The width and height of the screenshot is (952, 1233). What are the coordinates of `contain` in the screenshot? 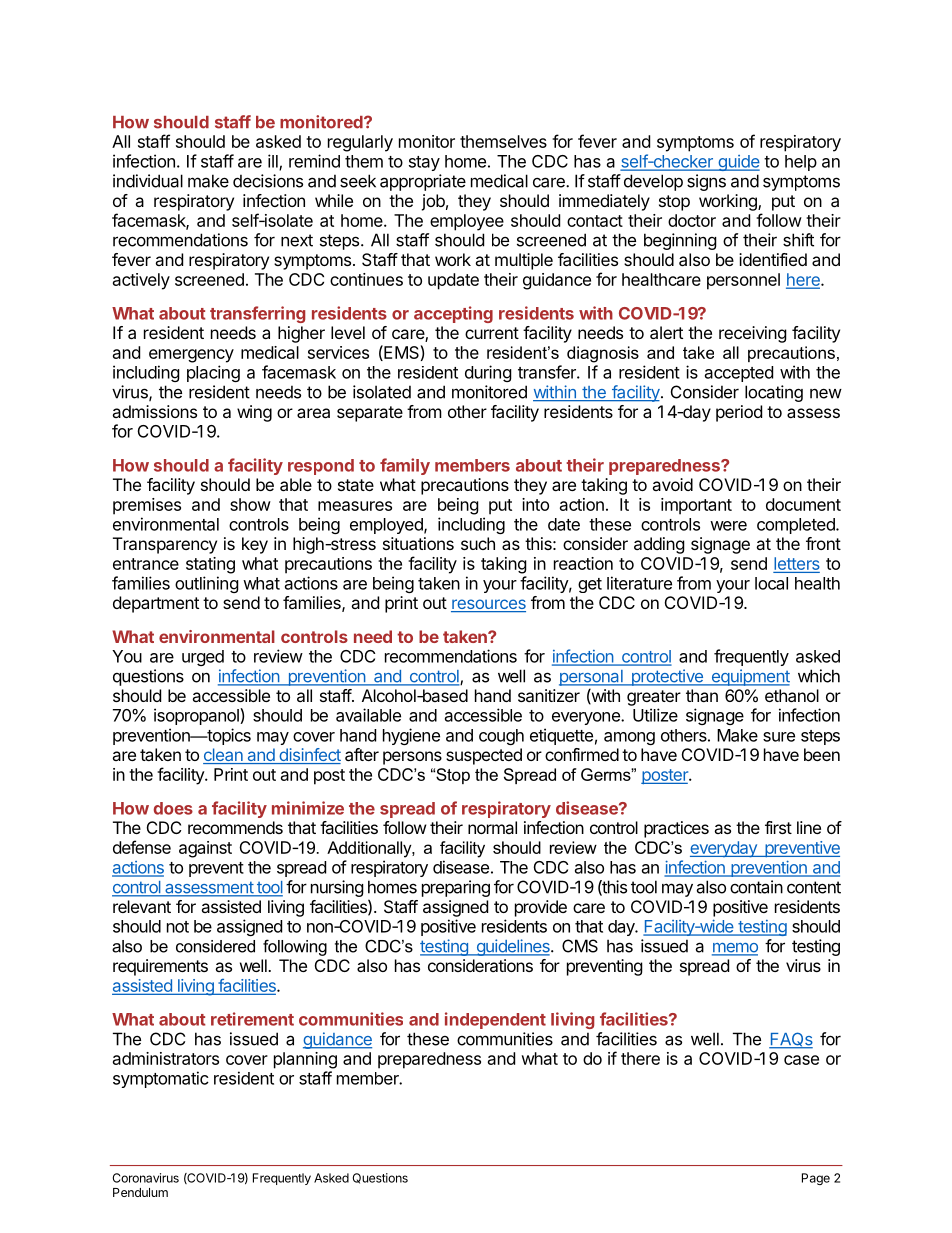 It's located at (756, 887).
